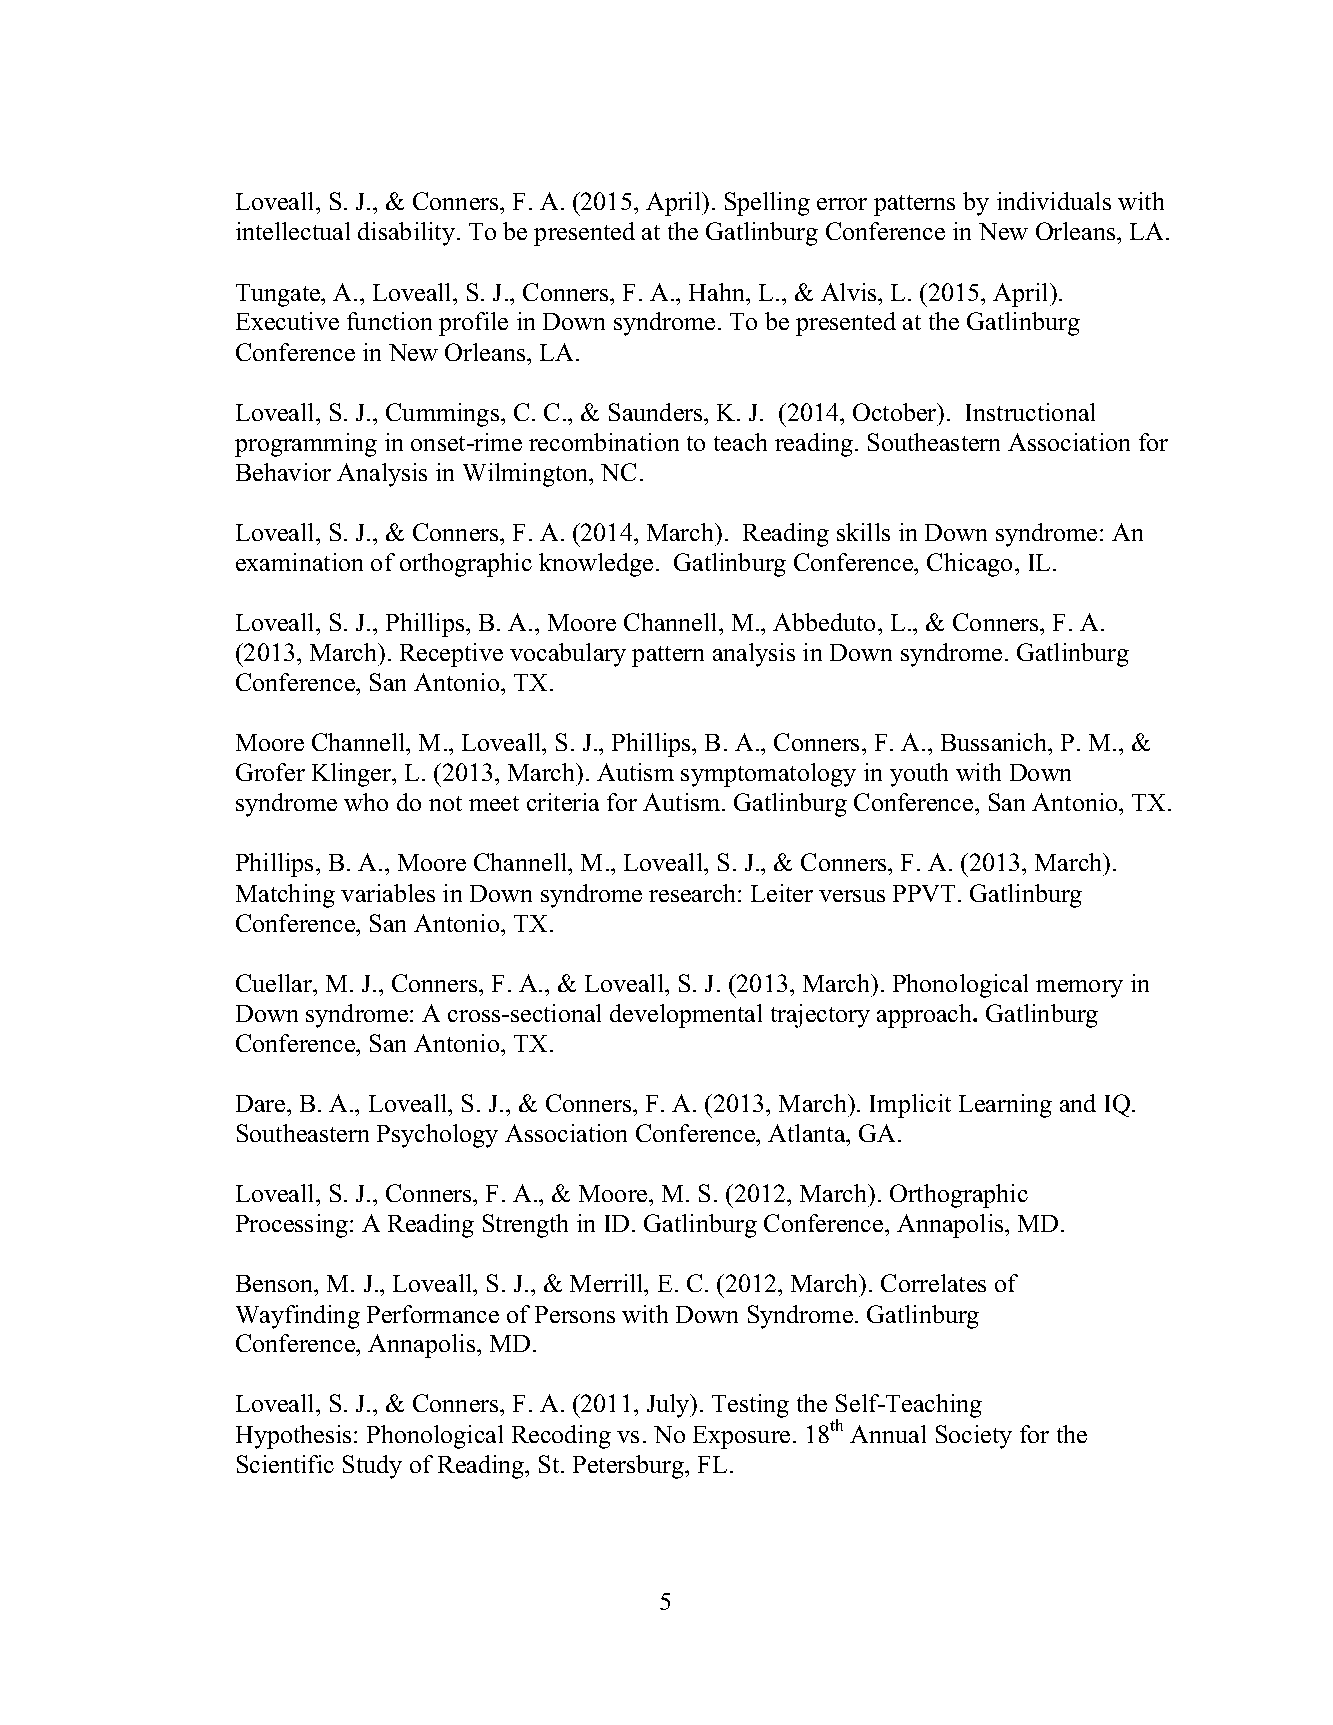 The width and height of the document is (1333, 1725). Describe the element at coordinates (1054, 201) in the document. I see `individuals` at that location.
